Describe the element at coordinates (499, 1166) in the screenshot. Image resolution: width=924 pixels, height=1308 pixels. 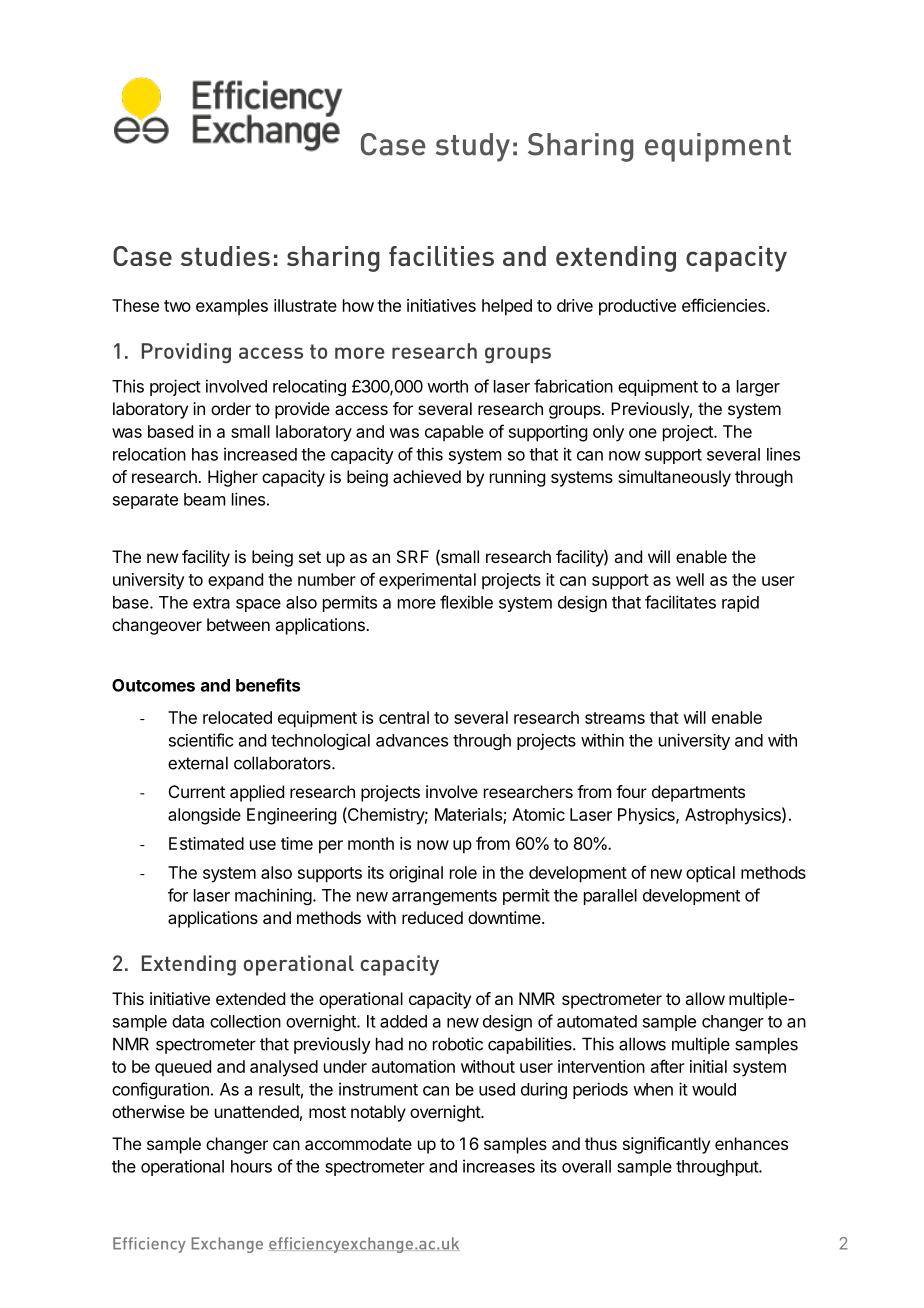
I see `increases` at that location.
